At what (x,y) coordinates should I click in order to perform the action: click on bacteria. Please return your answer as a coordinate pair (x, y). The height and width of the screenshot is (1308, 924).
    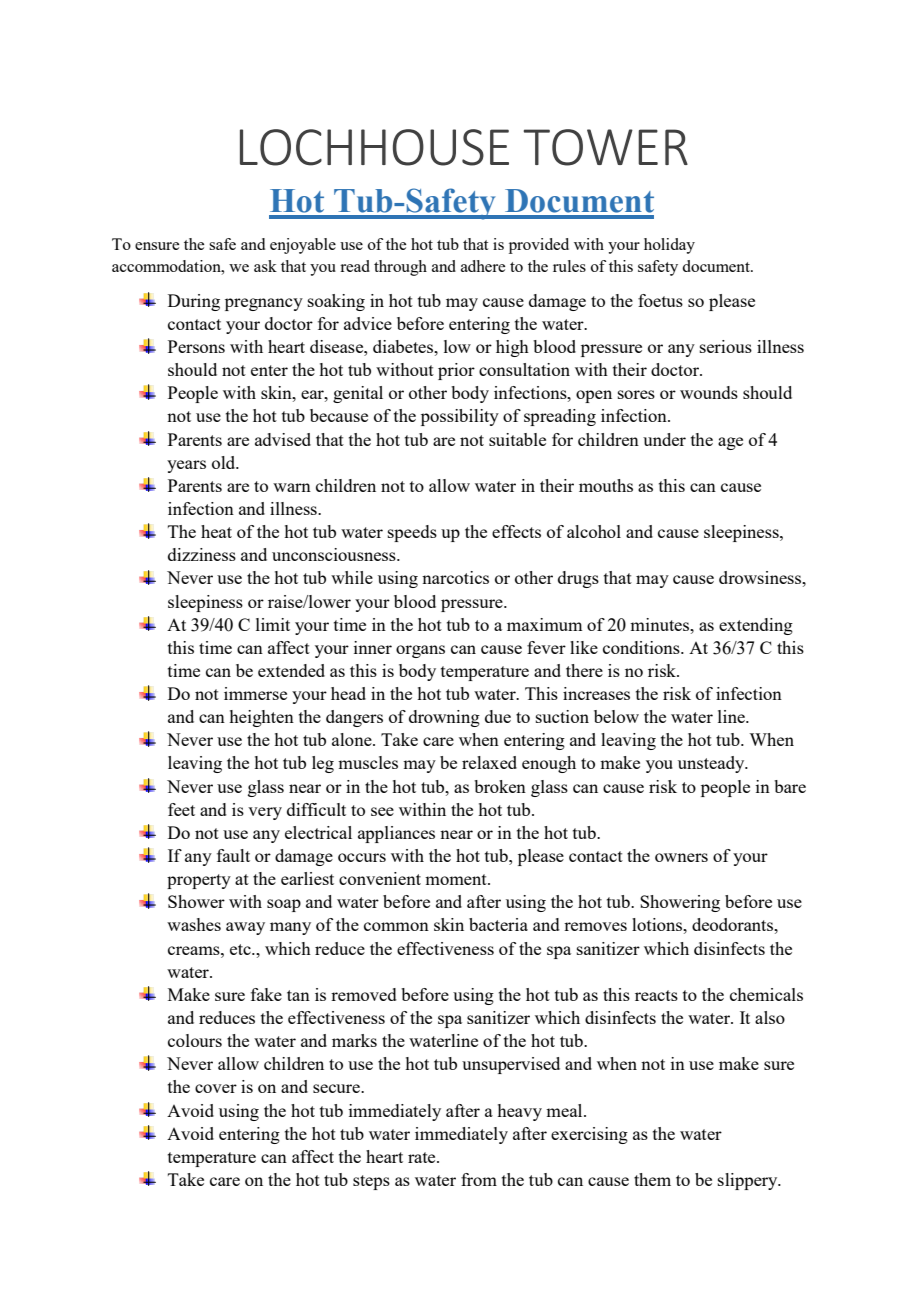
    Looking at the image, I should click on (498, 924).
